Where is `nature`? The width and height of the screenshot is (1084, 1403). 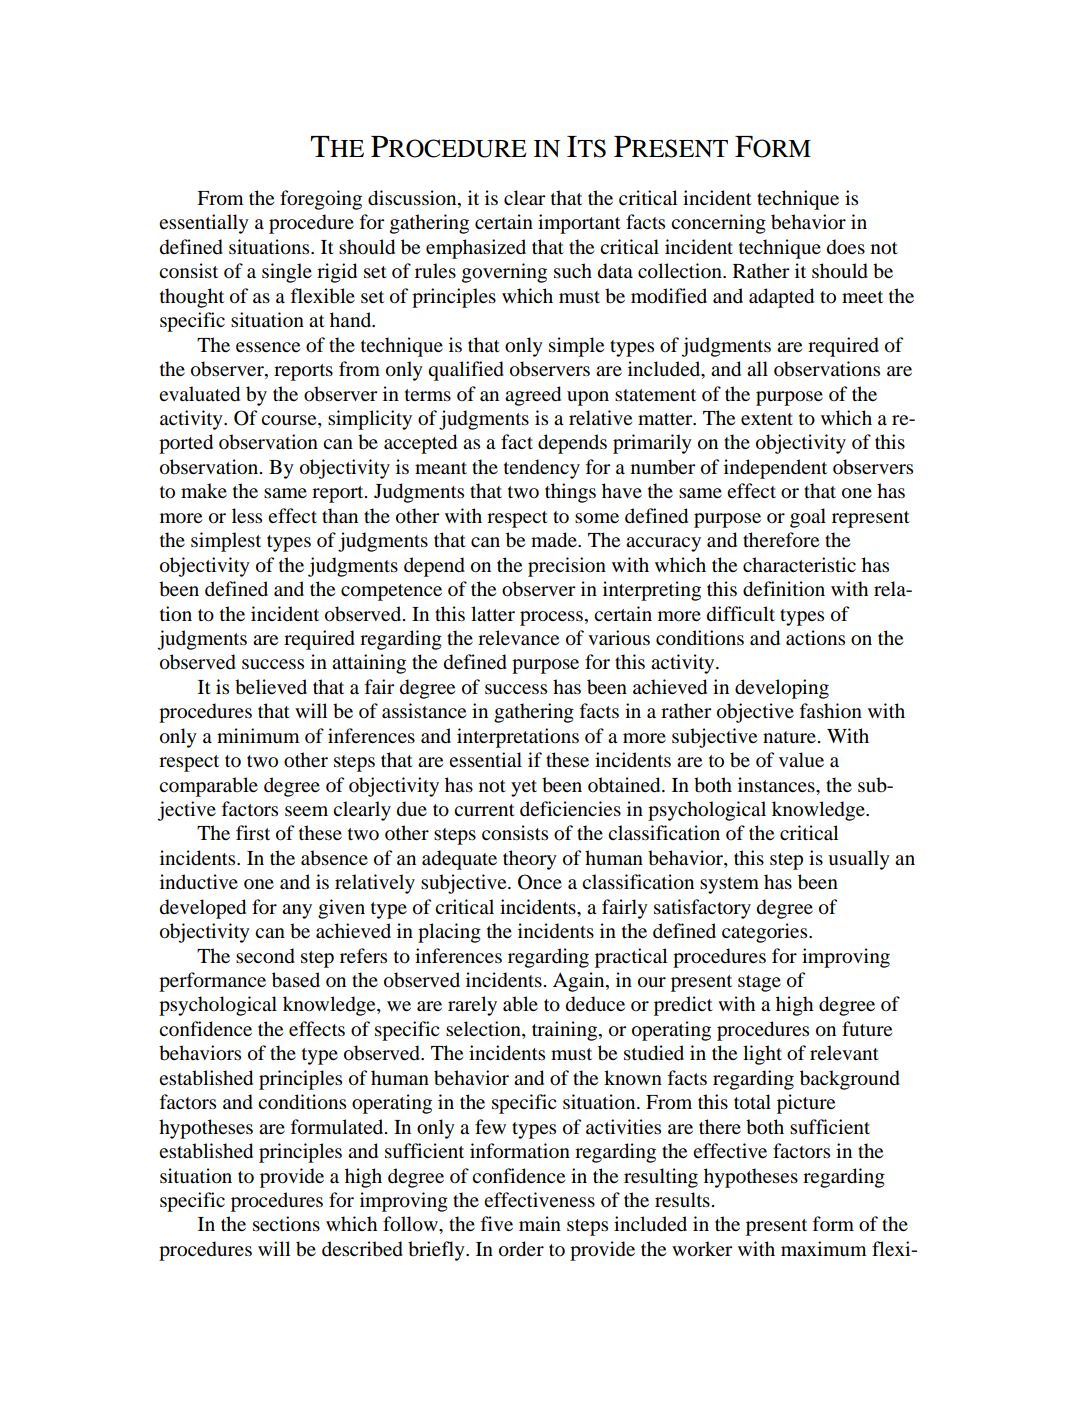
nature is located at coordinates (789, 737).
